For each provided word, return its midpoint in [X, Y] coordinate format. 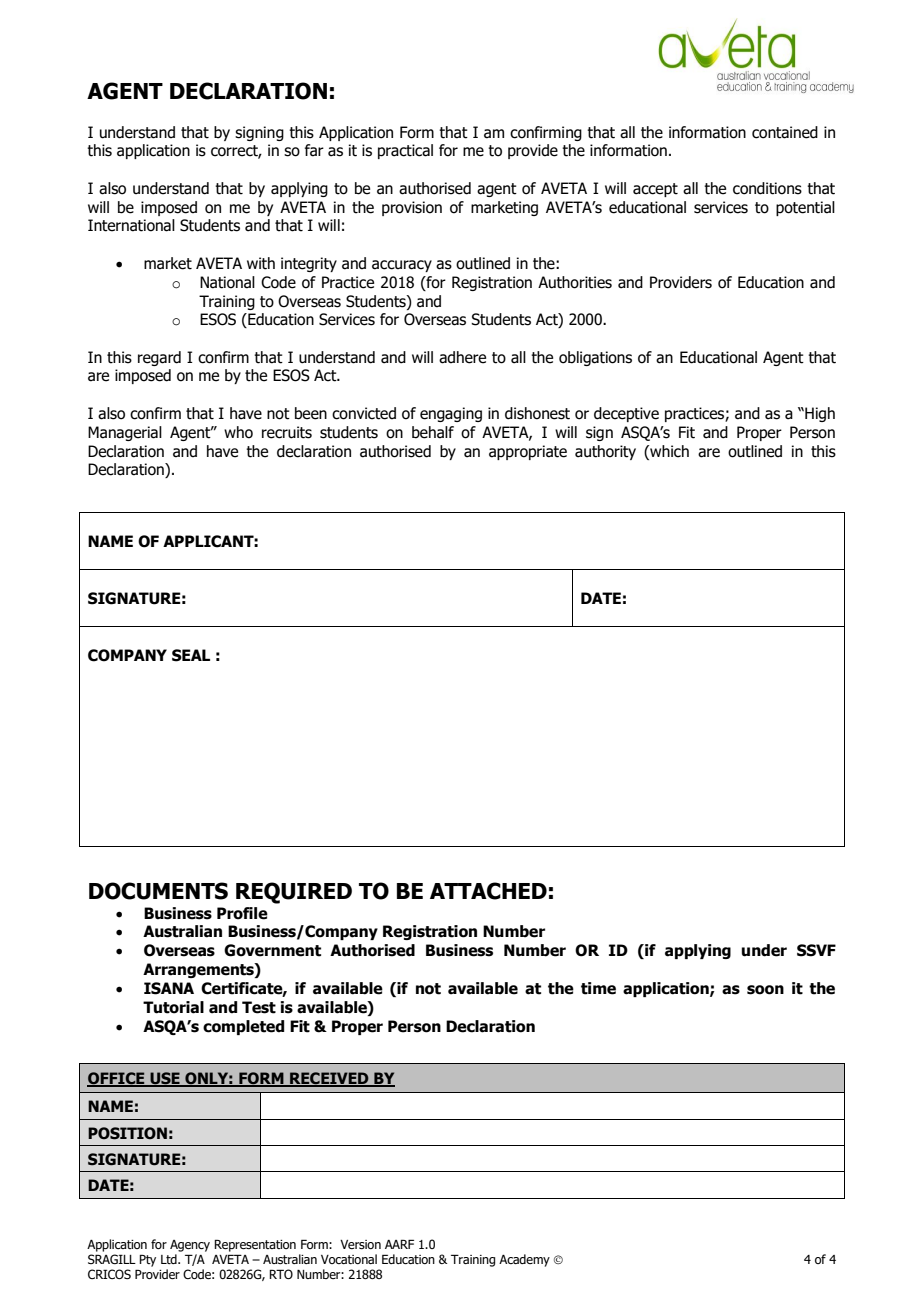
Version [360, 1244]
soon [765, 990]
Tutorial [173, 1007]
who [238, 432]
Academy [524, 1260]
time [598, 988]
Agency [190, 1246]
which [668, 451]
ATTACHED [488, 891]
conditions [767, 188]
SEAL [191, 655]
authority [605, 452]
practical [405, 151]
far [314, 150]
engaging [451, 414]
